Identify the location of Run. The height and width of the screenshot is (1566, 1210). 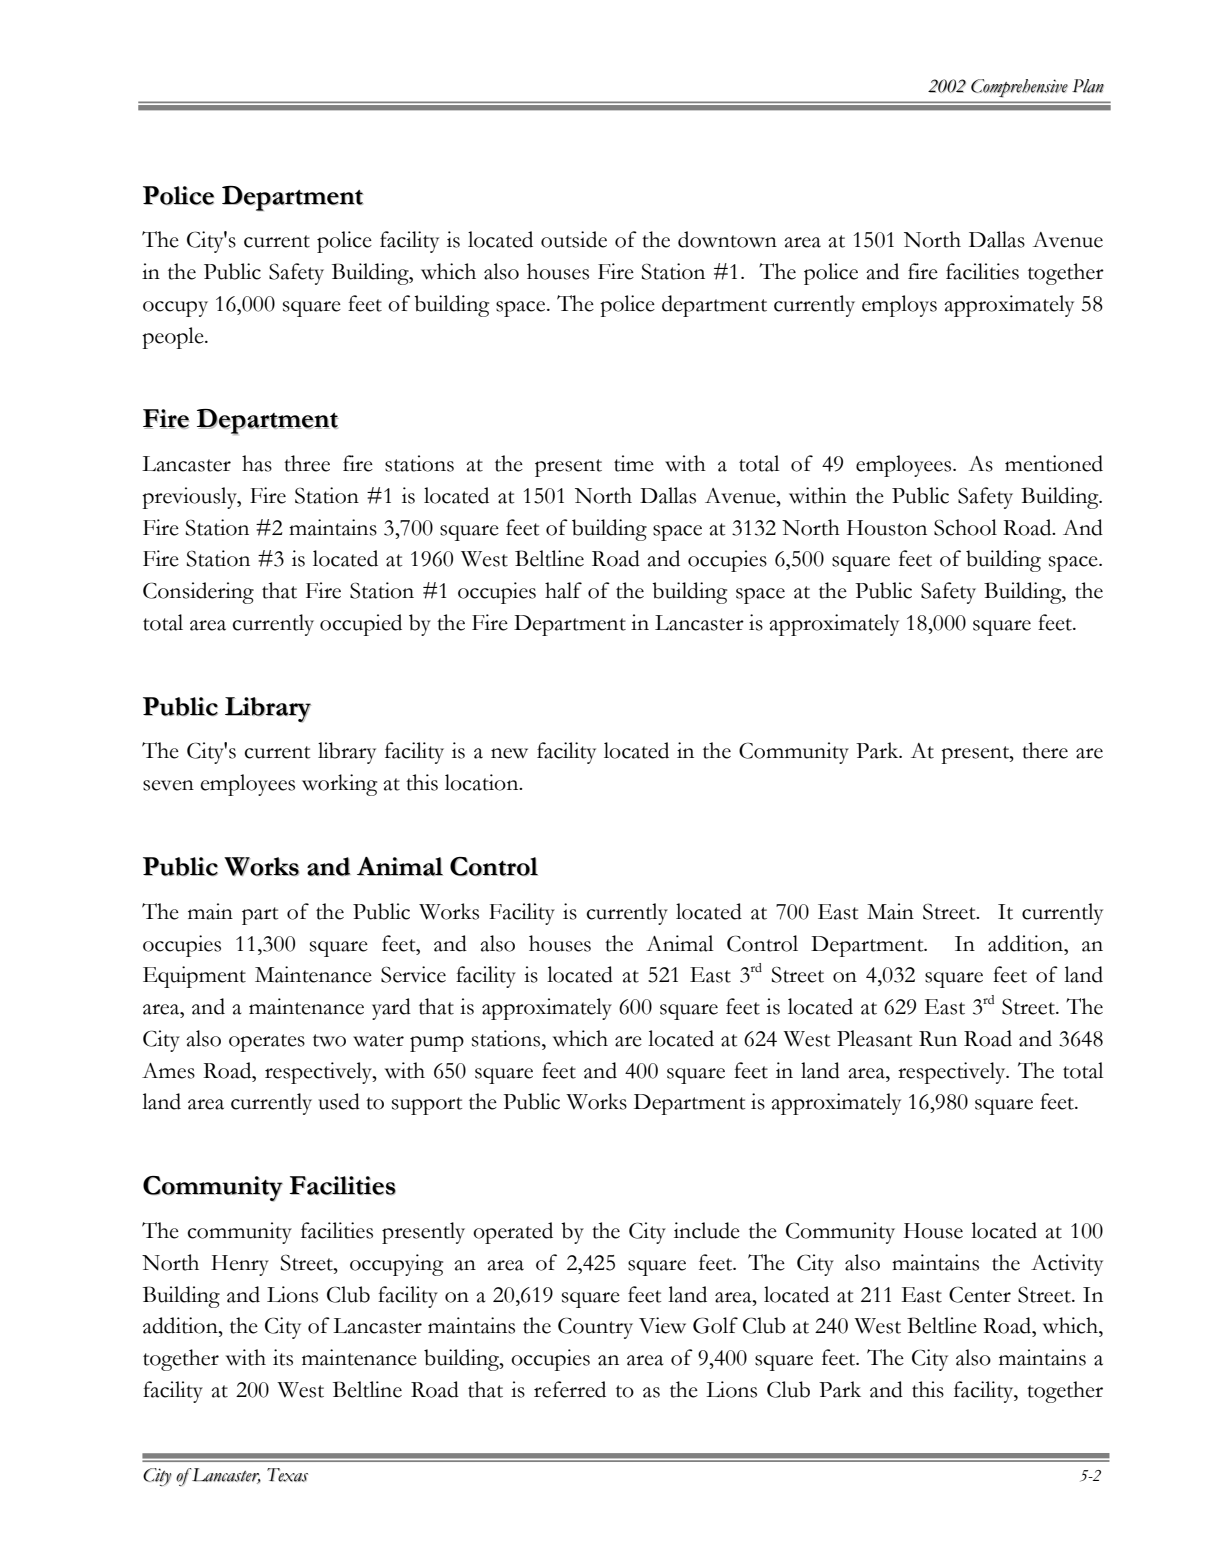
(938, 1039).
